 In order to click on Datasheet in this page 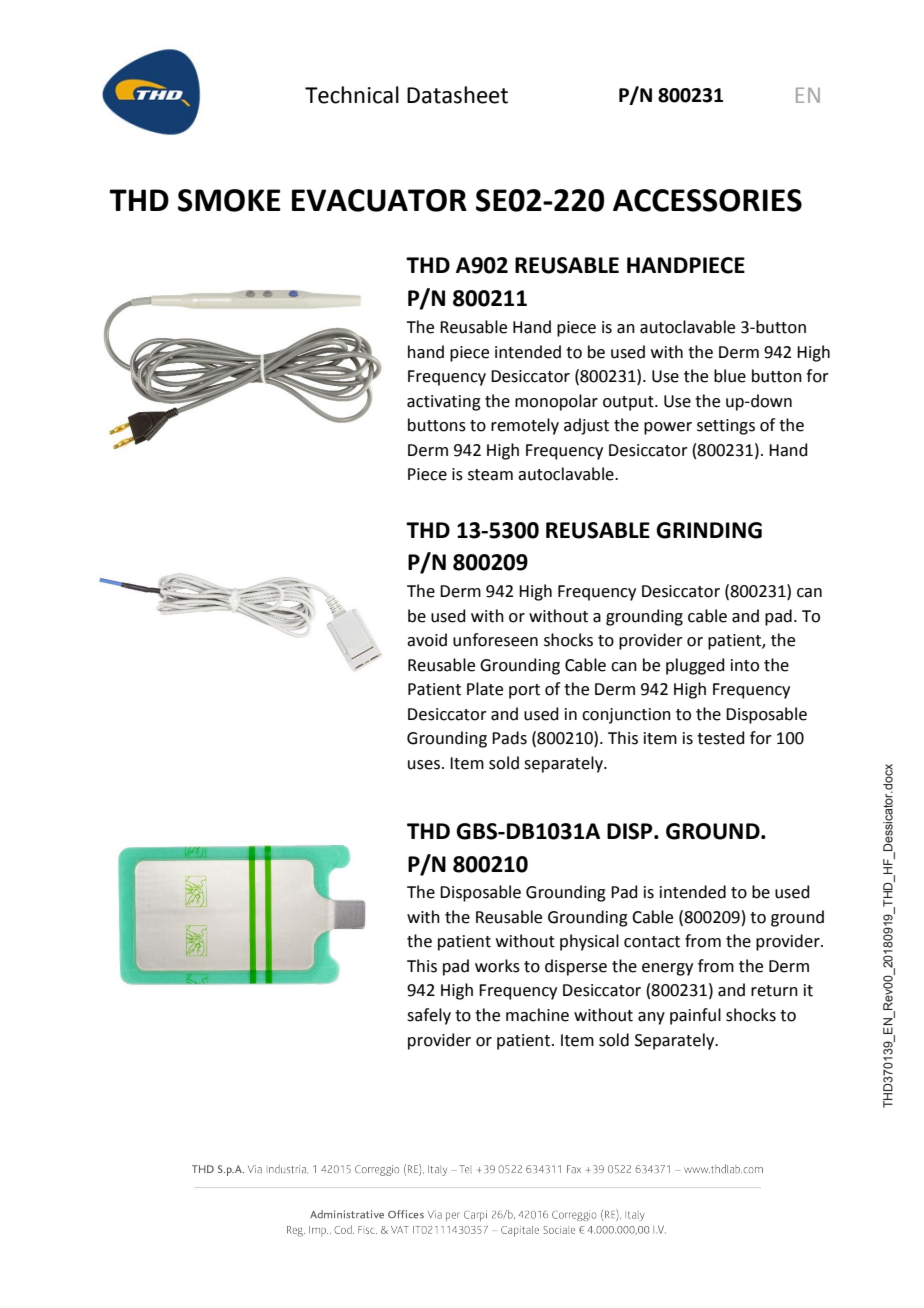, I will do `click(457, 95)`.
